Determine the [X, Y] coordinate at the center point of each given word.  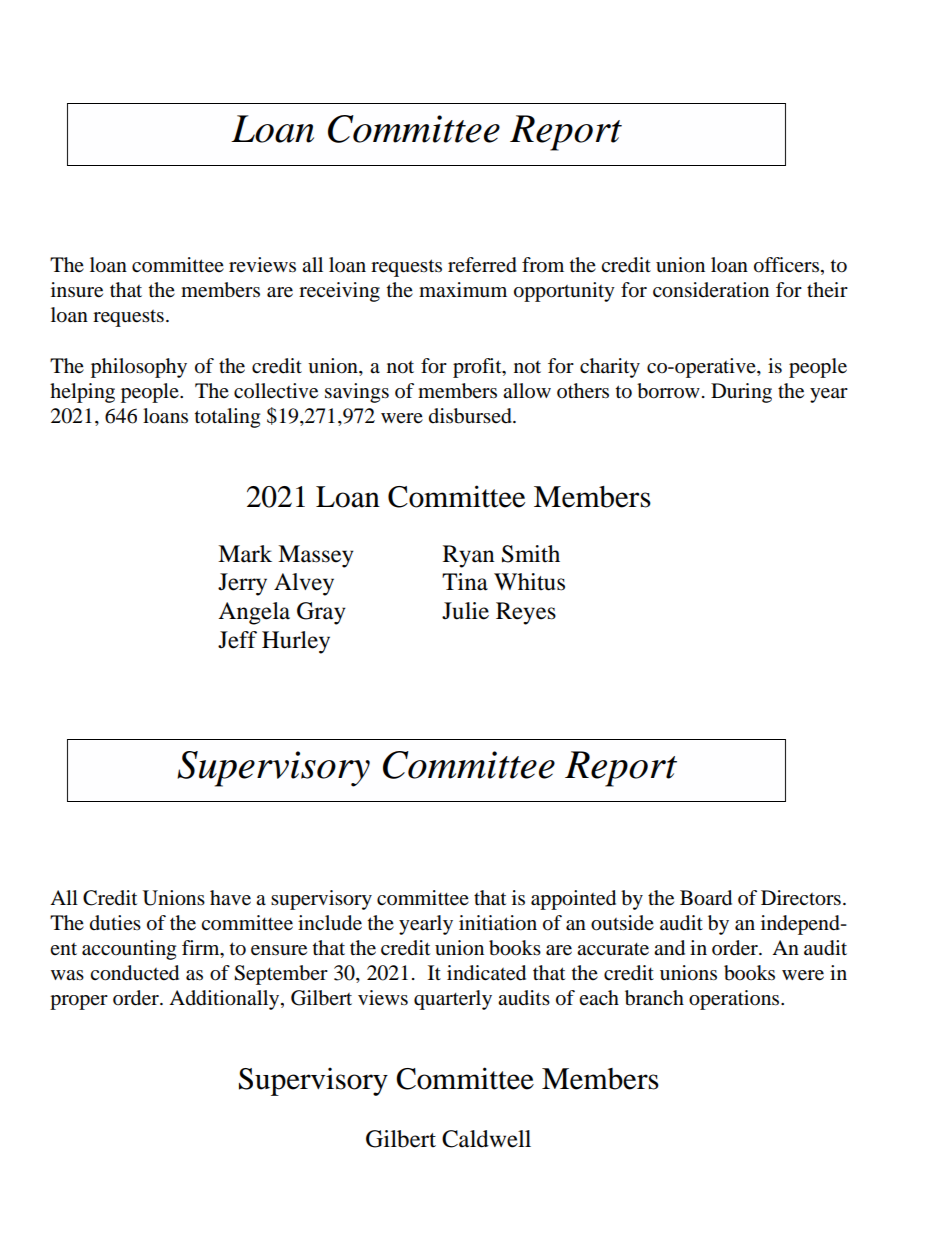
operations [735, 1000]
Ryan [469, 556]
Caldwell [486, 1139]
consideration [711, 290]
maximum [463, 290]
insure [77, 290]
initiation [498, 923]
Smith [531, 554]
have [230, 898]
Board [706, 898]
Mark [245, 554]
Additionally [225, 1000]
